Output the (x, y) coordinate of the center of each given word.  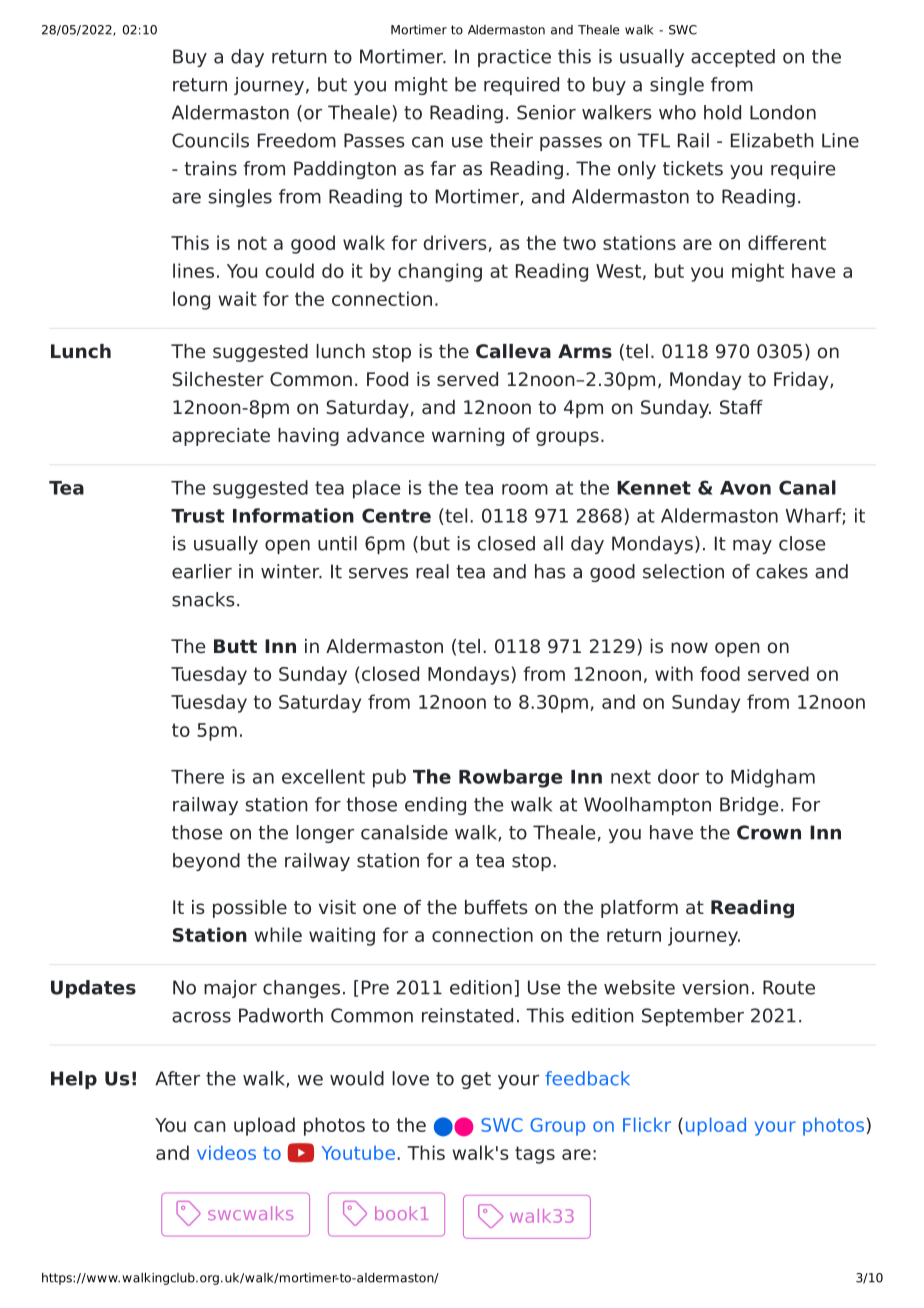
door (678, 776)
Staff (741, 407)
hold (722, 112)
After (177, 1078)
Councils (210, 140)
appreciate (221, 437)
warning (468, 437)
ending (435, 806)
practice (514, 58)
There (197, 776)
